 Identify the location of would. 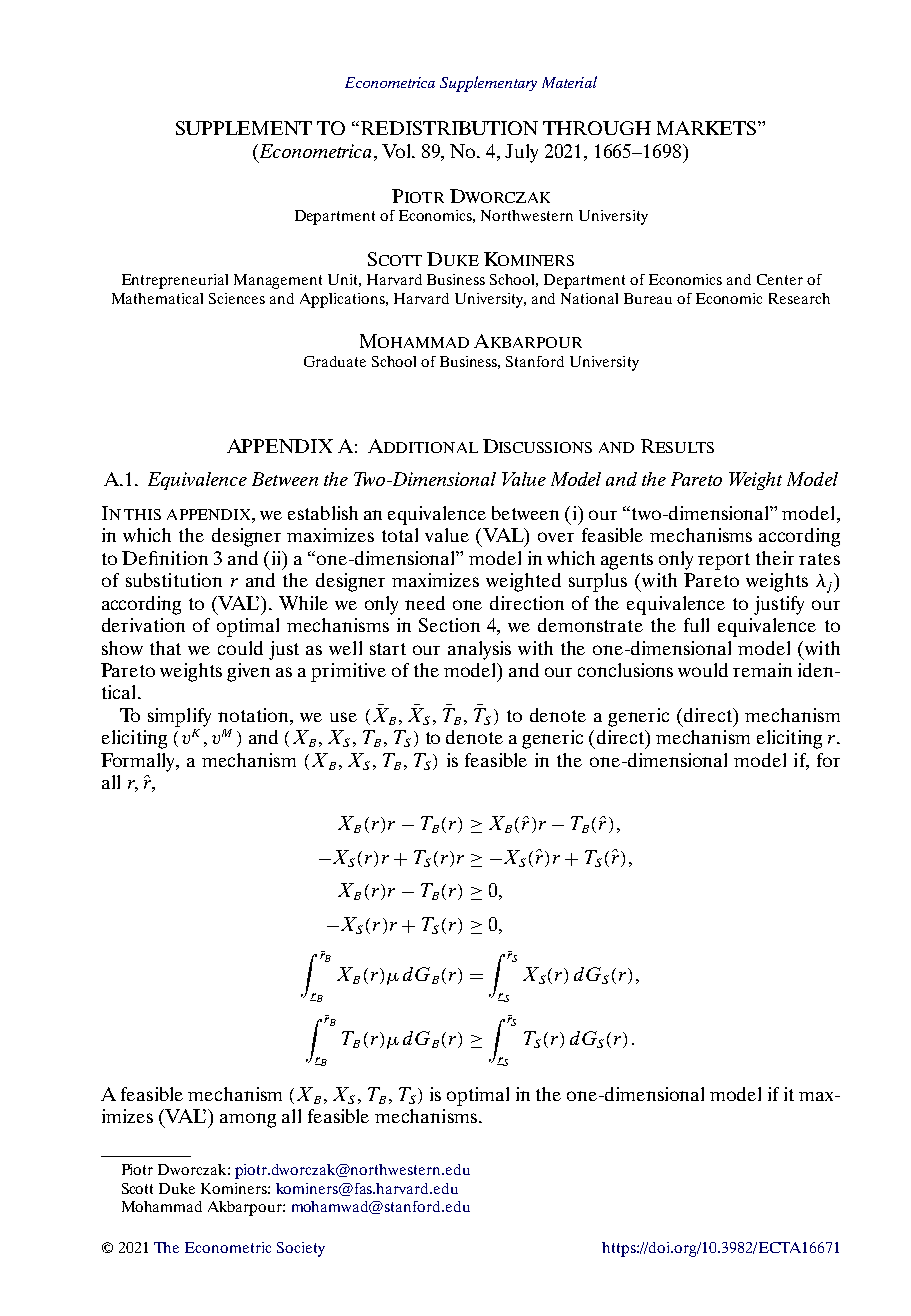
(703, 670).
